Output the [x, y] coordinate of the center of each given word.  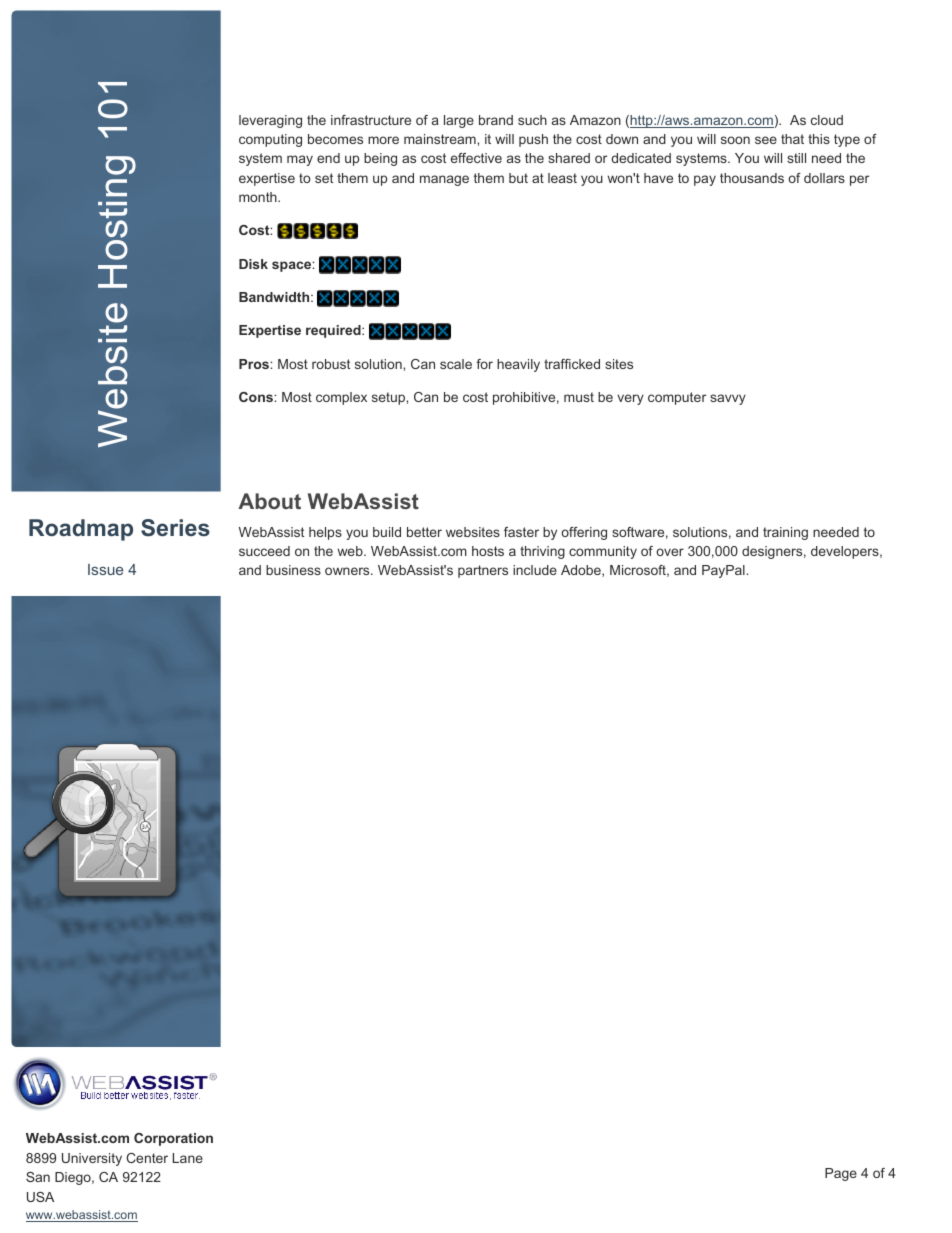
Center [147, 1158]
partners [483, 571]
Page [841, 1174]
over [670, 552]
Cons [257, 397]
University [92, 1159]
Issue [105, 569]
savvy [728, 399]
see [766, 140]
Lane [188, 1158]
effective [476, 158]
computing [270, 140]
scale [456, 364]
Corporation [173, 1139]
